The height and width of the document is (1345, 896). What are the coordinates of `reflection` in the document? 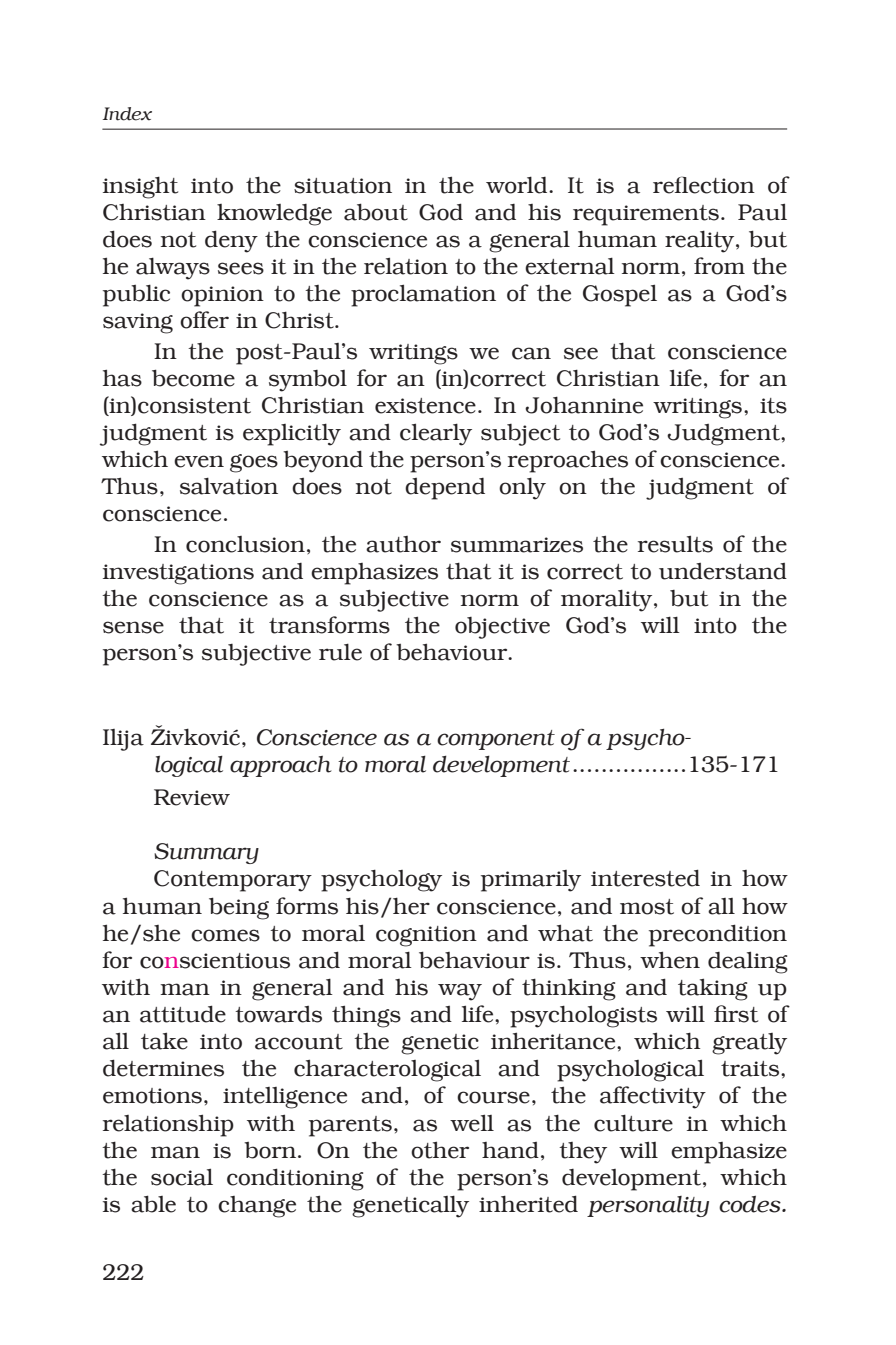 It's located at (704, 185).
